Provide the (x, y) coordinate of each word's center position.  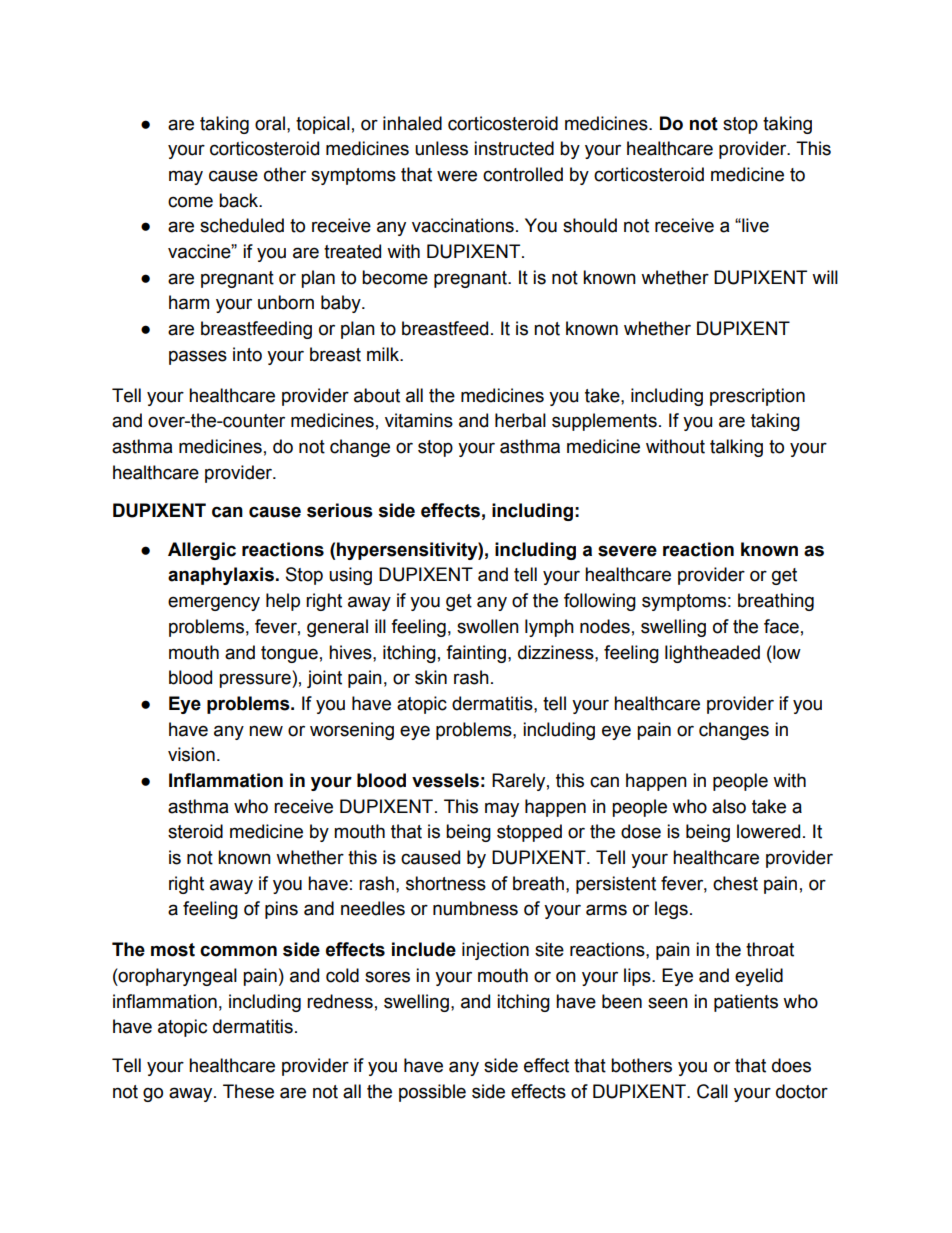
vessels (445, 780)
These (248, 1091)
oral (270, 123)
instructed (514, 148)
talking (736, 448)
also (729, 806)
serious (340, 510)
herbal (520, 420)
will (825, 277)
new (266, 731)
